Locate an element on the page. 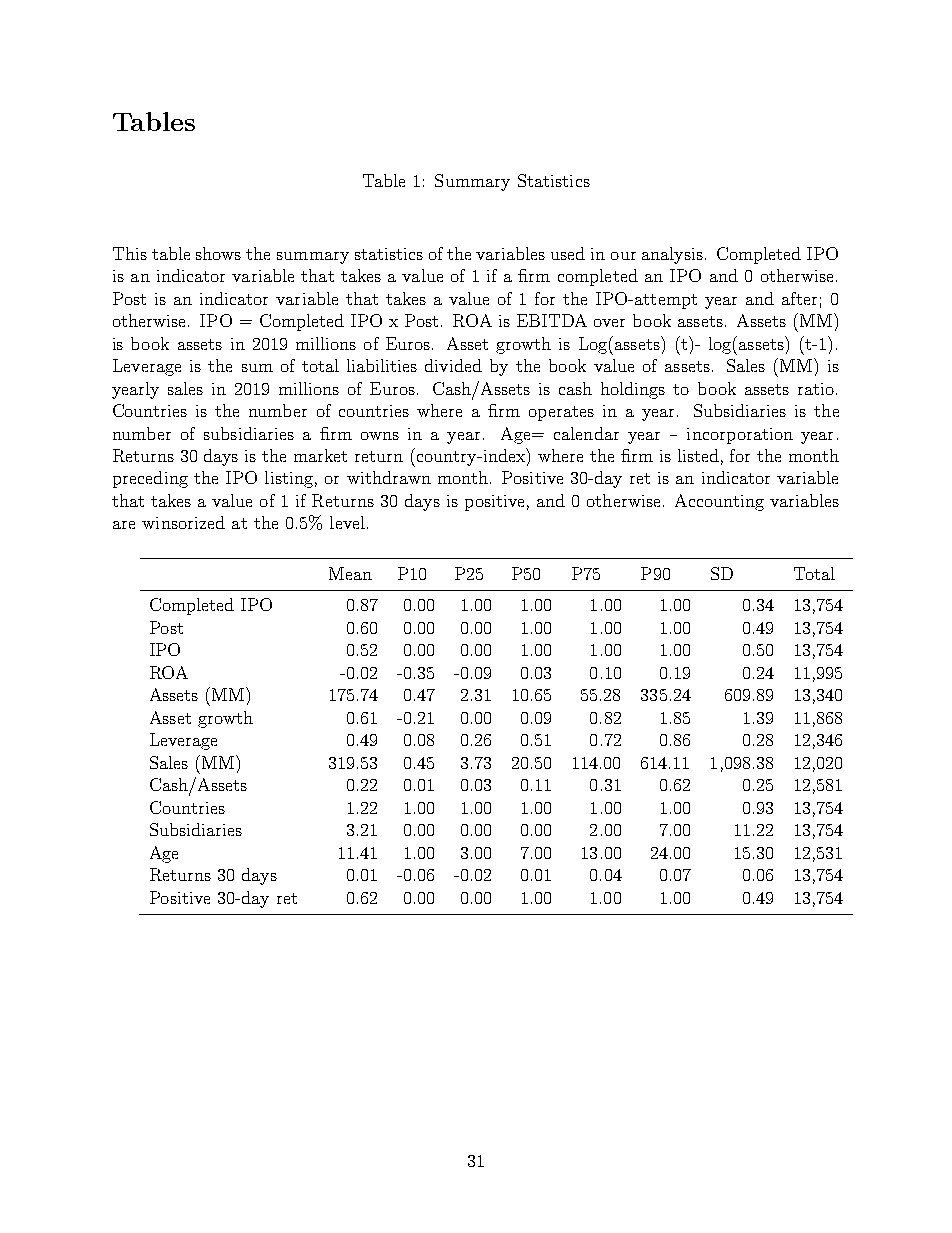 This page has width=952, height=1233. used is located at coordinates (568, 253).
